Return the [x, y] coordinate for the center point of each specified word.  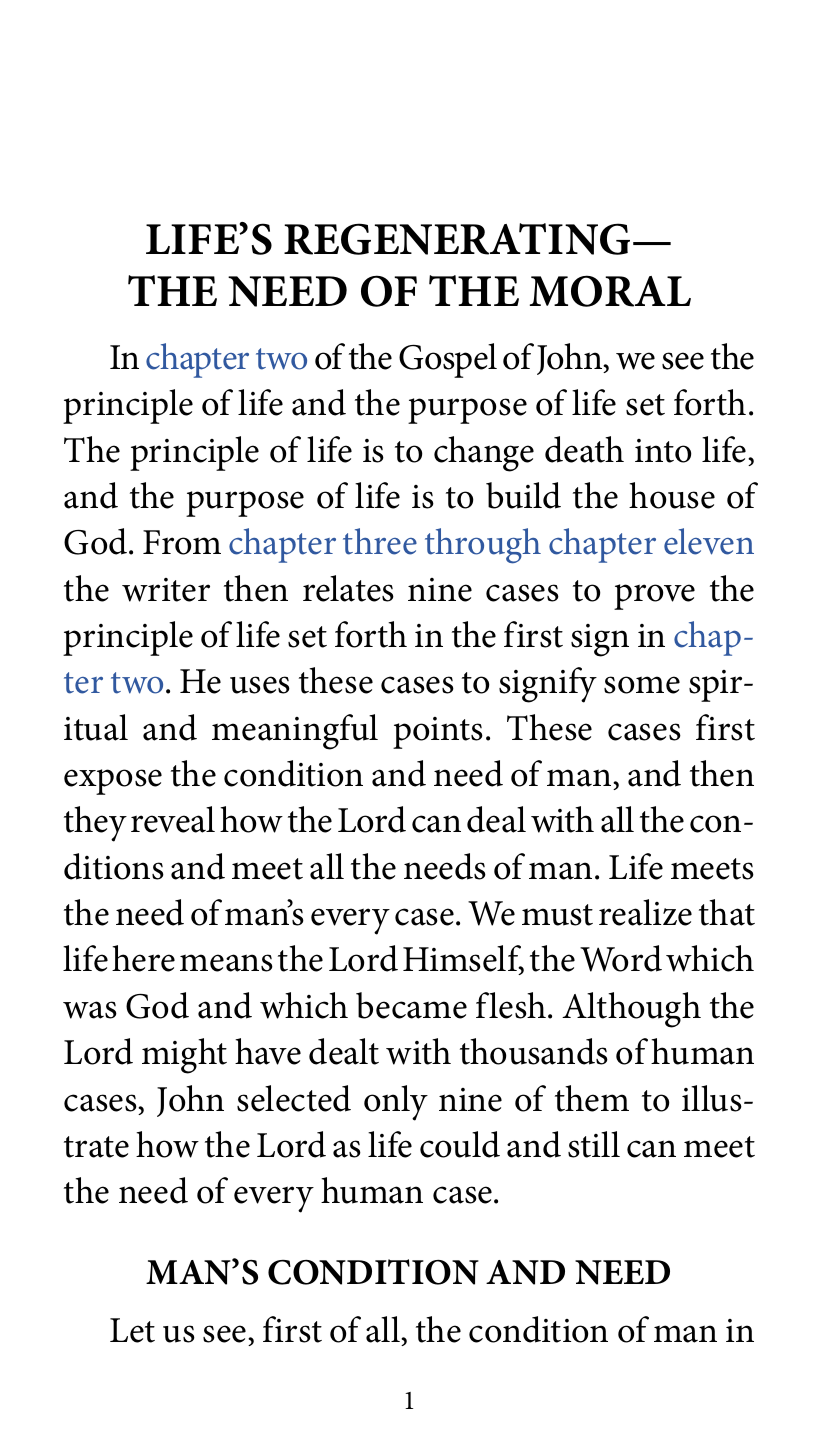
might [184, 1056]
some [642, 685]
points [438, 733]
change [484, 454]
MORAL [610, 291]
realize [645, 912]
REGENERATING [457, 239]
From [182, 542]
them [592, 1098]
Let [132, 1330]
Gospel [448, 360]
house [672, 495]
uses [260, 685]
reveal [173, 819]
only [396, 1103]
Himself [463, 960]
